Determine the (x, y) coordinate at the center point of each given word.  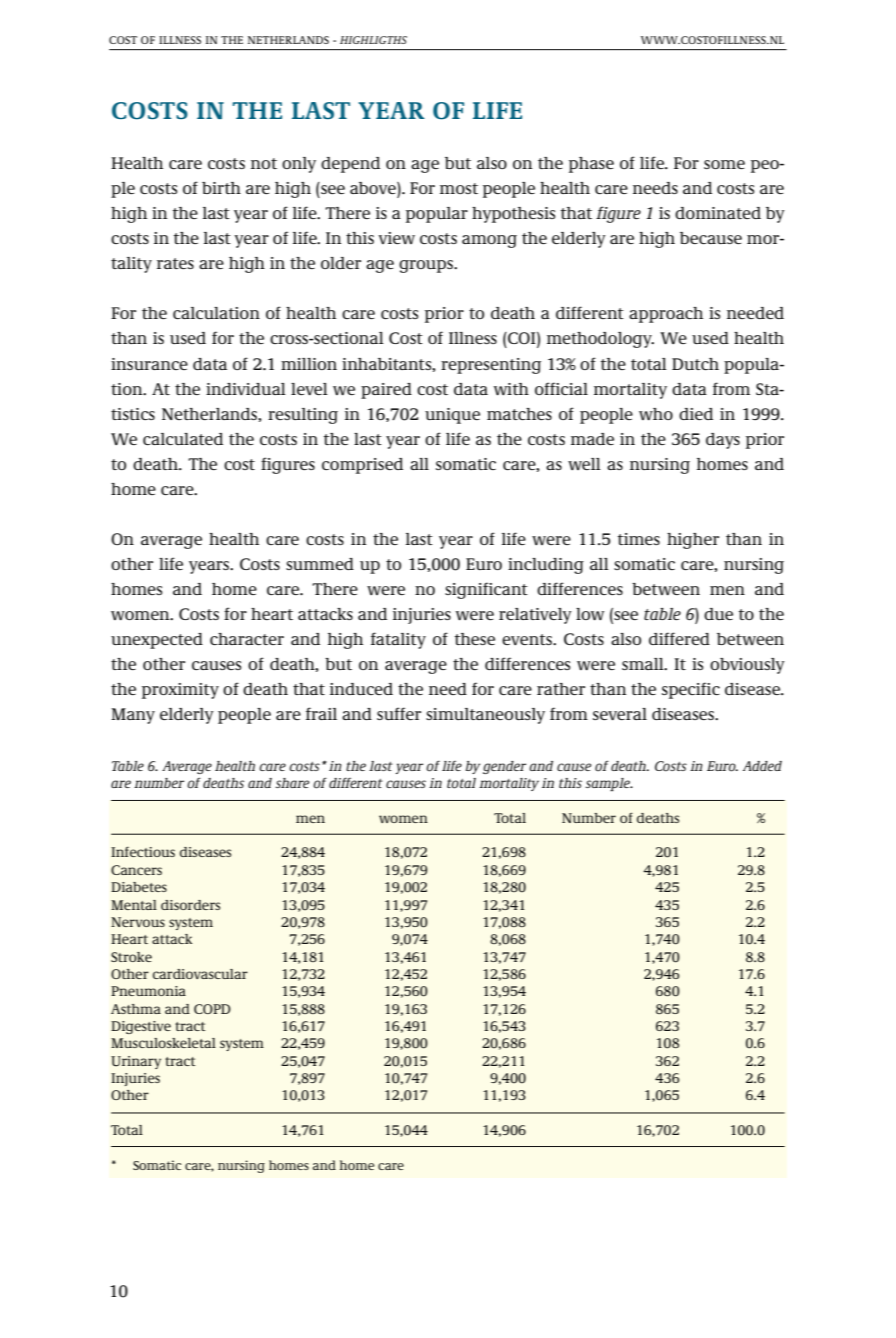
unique (452, 416)
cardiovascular (200, 974)
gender (504, 767)
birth (221, 188)
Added (762, 766)
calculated (183, 439)
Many (133, 716)
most (459, 188)
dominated (718, 213)
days (723, 441)
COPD (212, 1009)
